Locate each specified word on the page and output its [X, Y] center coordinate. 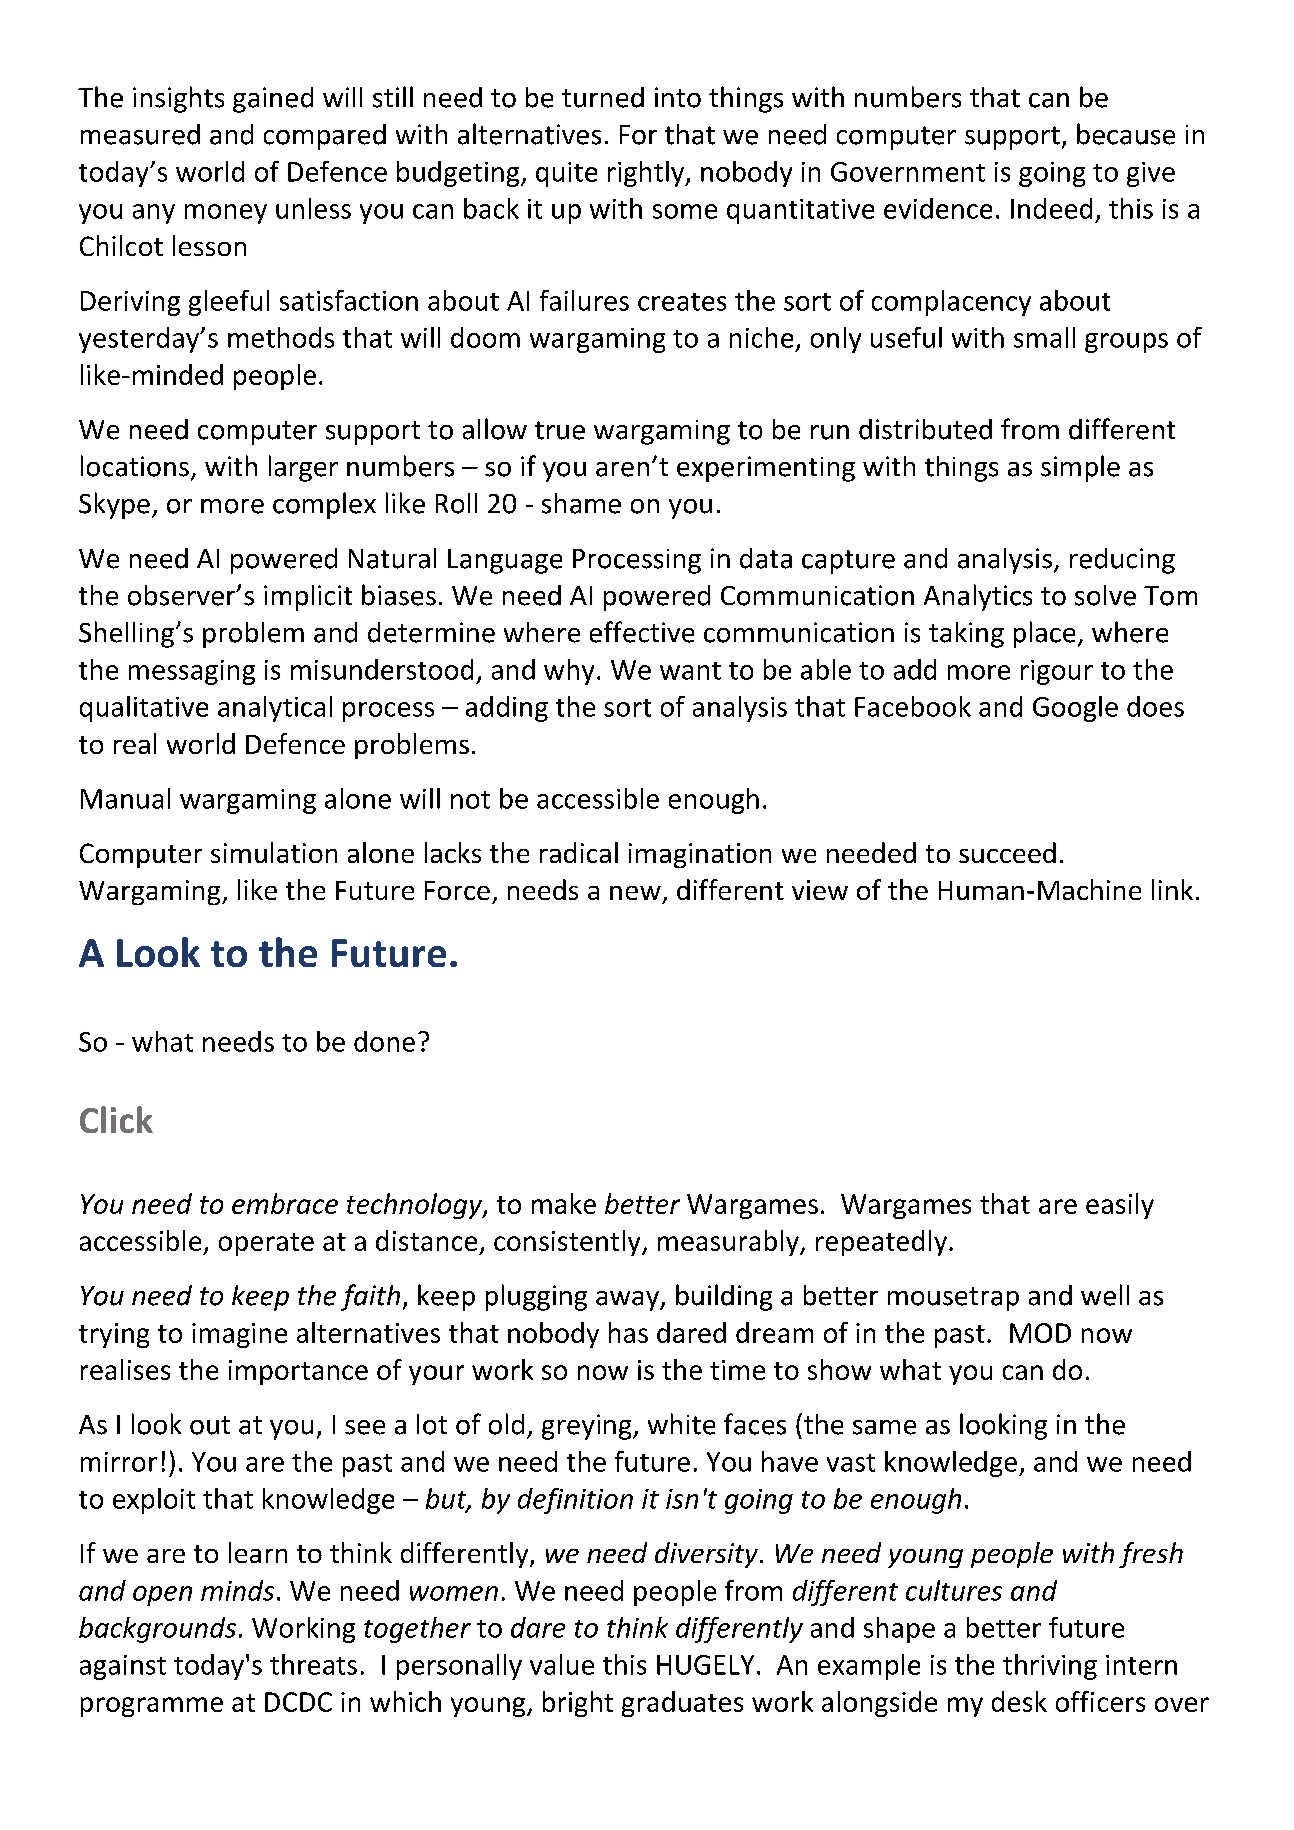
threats [313, 1664]
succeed [1007, 852]
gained [273, 100]
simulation [274, 852]
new [635, 893]
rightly [647, 174]
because [1126, 134]
